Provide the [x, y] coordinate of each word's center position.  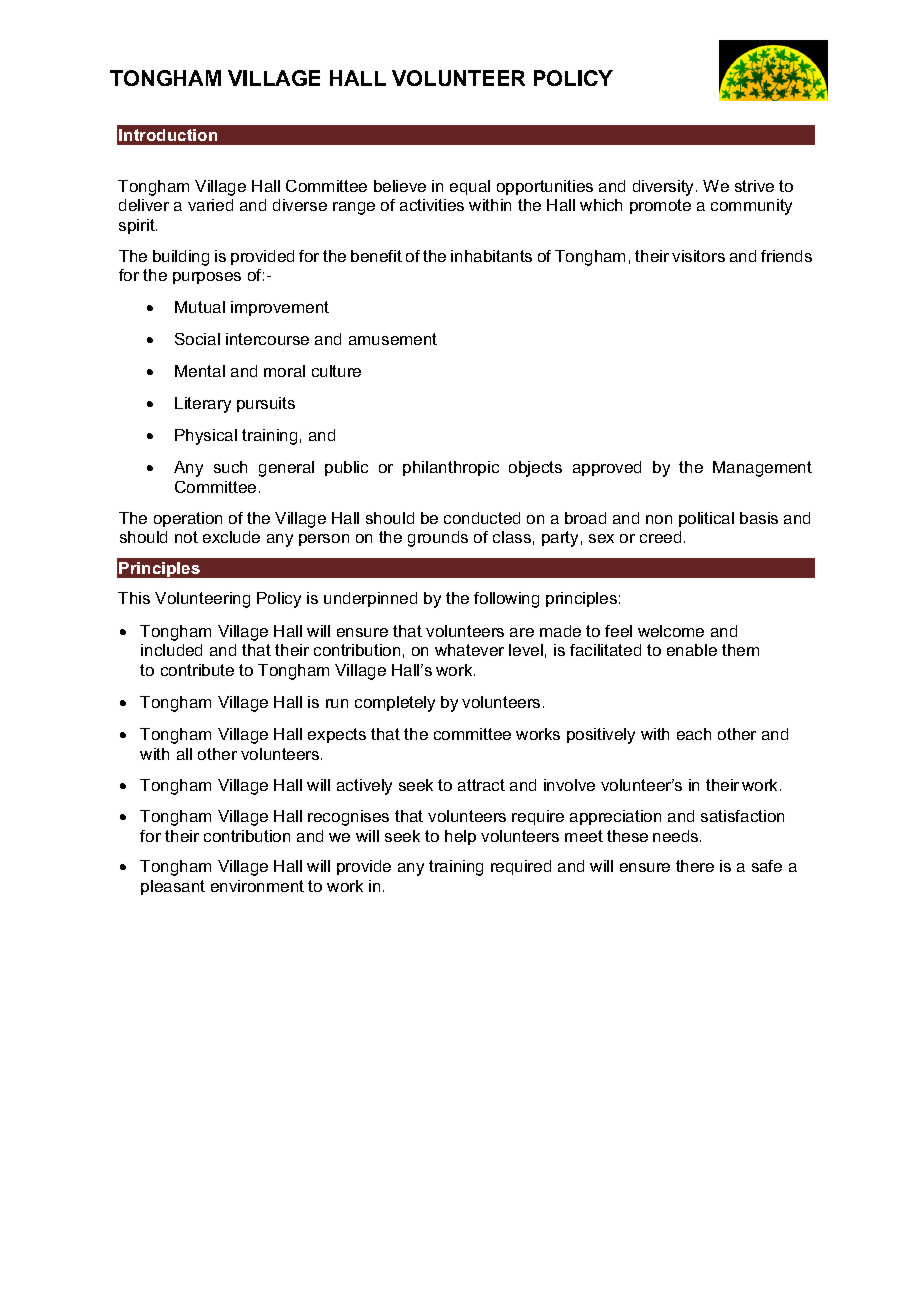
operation [188, 519]
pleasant [173, 887]
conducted [482, 518]
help [460, 837]
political [706, 519]
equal [470, 187]
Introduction [168, 135]
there [695, 866]
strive [754, 186]
